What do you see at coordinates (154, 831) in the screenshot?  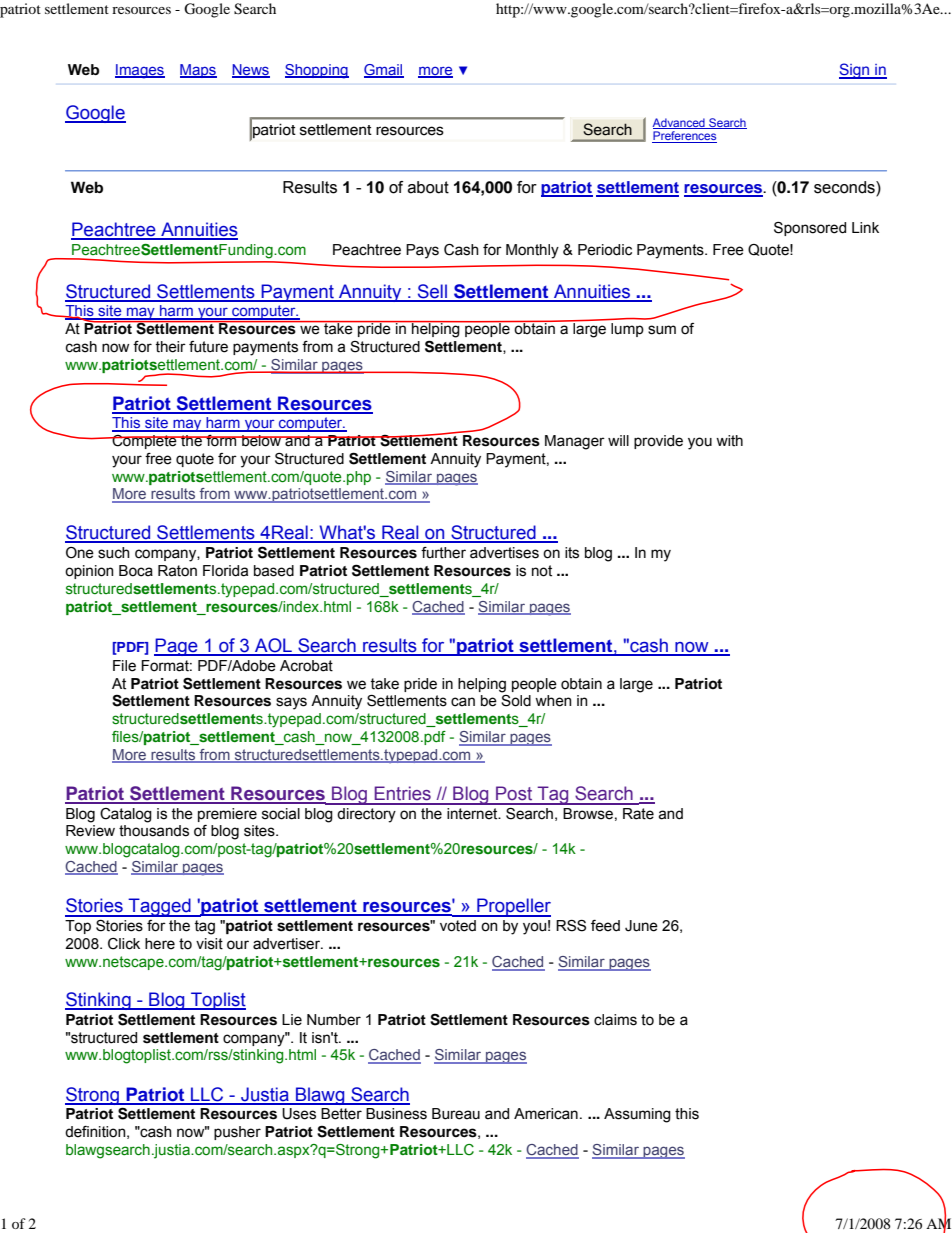 I see `thousands` at bounding box center [154, 831].
